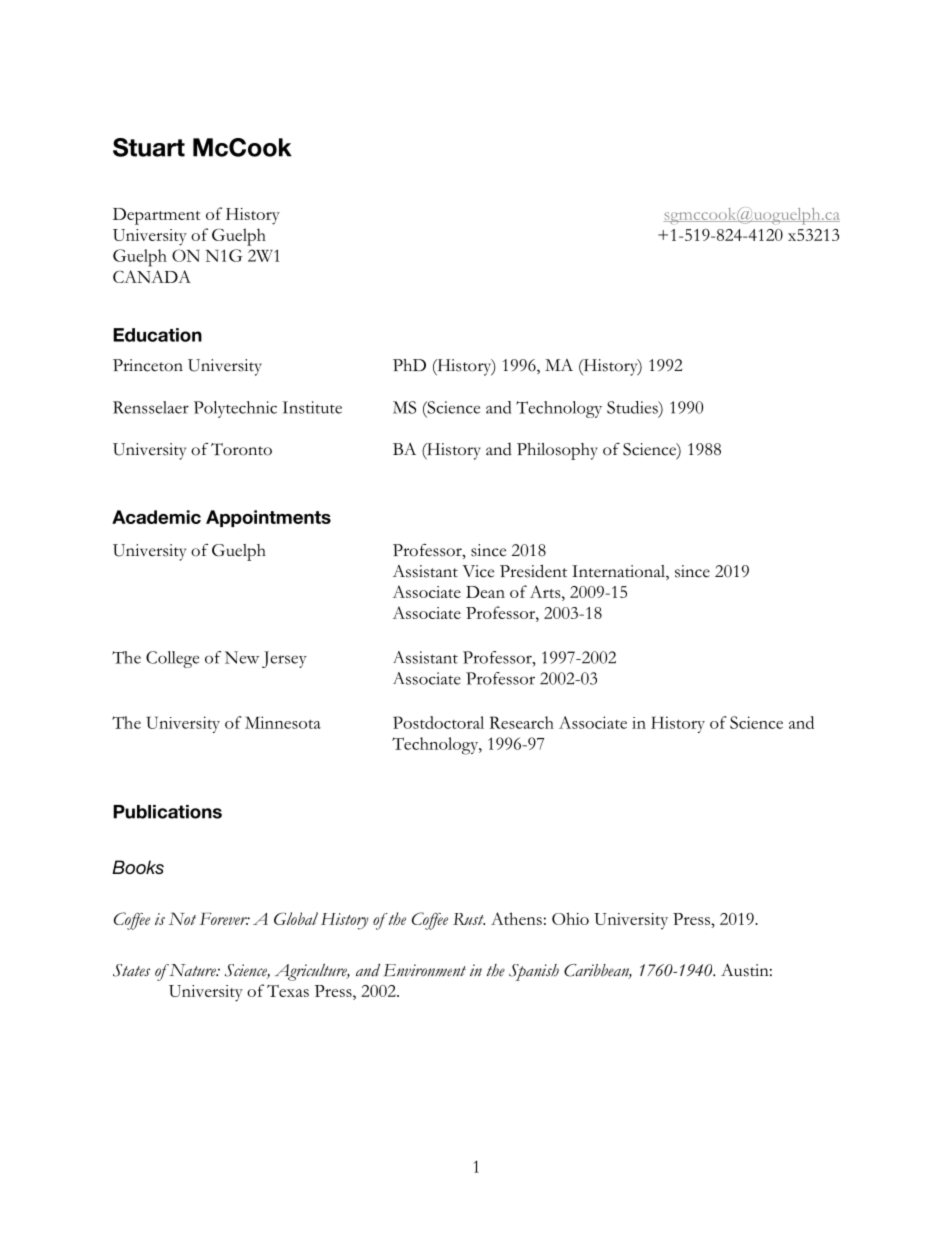 This screenshot has width=952, height=1233. I want to click on Department, so click(156, 216).
